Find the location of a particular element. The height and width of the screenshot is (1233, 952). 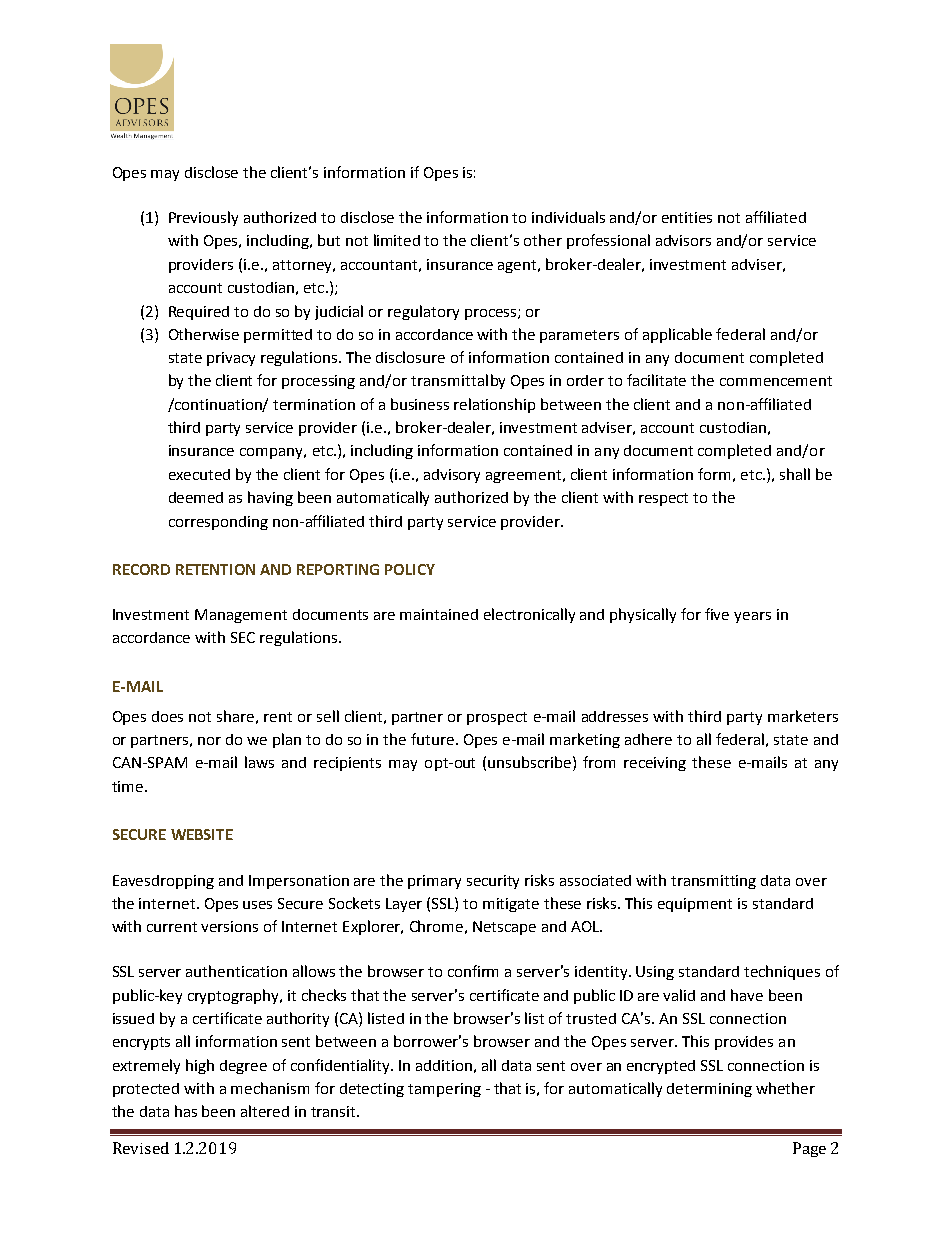

Previously is located at coordinates (203, 218).
